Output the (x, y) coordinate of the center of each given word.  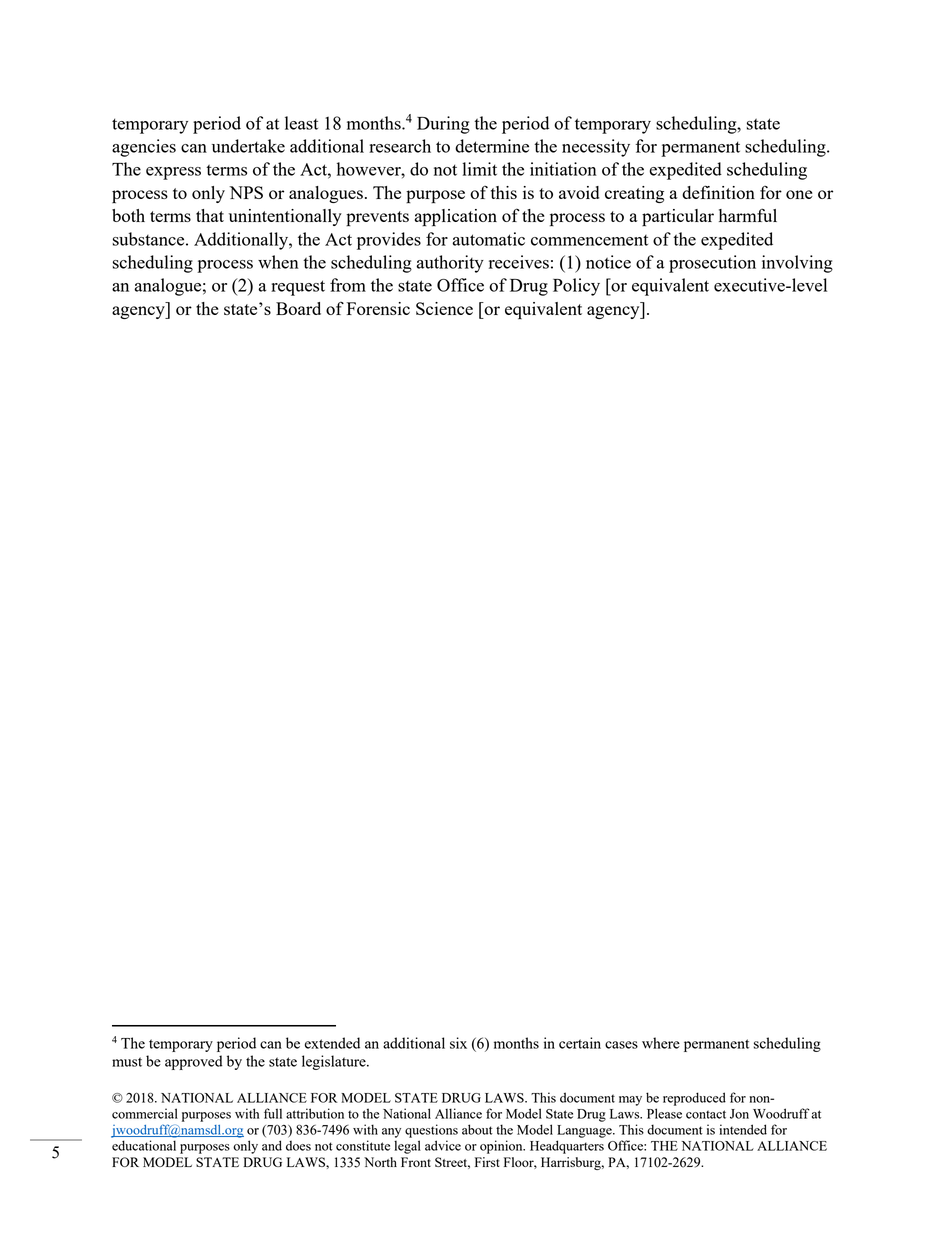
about (477, 1129)
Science (444, 308)
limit (479, 169)
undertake (248, 146)
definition (718, 192)
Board (298, 308)
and (272, 1145)
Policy (576, 287)
